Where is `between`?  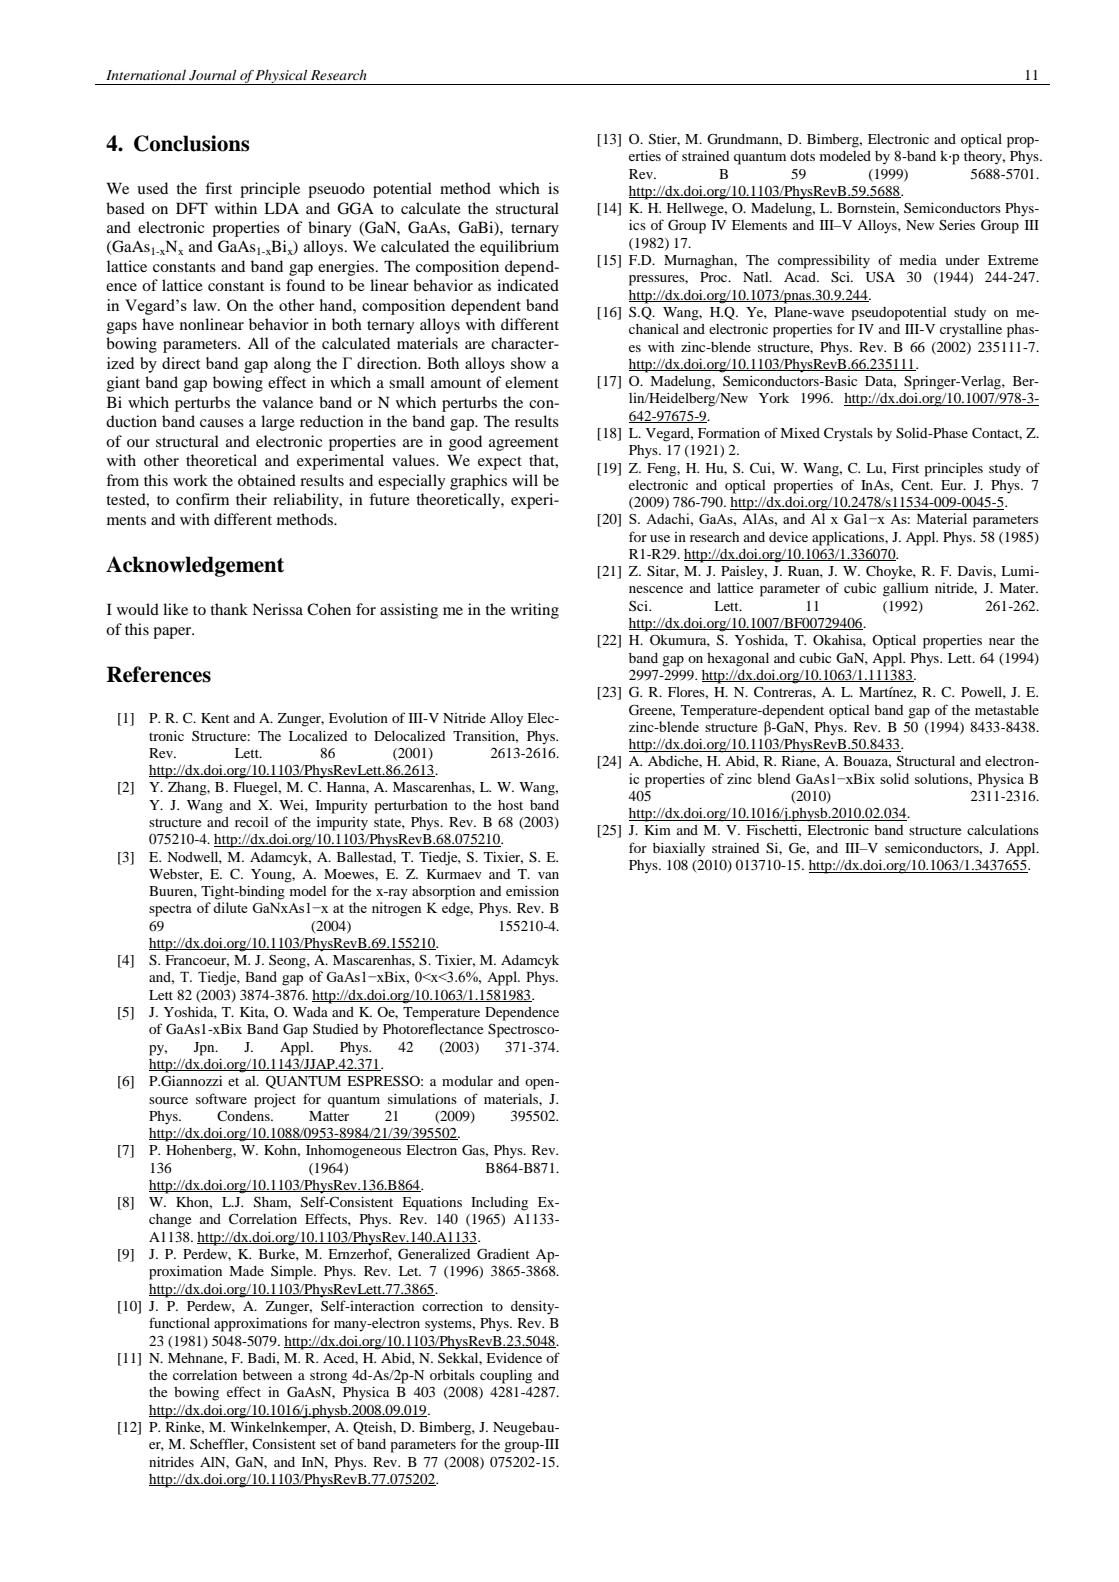 between is located at coordinates (267, 1375).
